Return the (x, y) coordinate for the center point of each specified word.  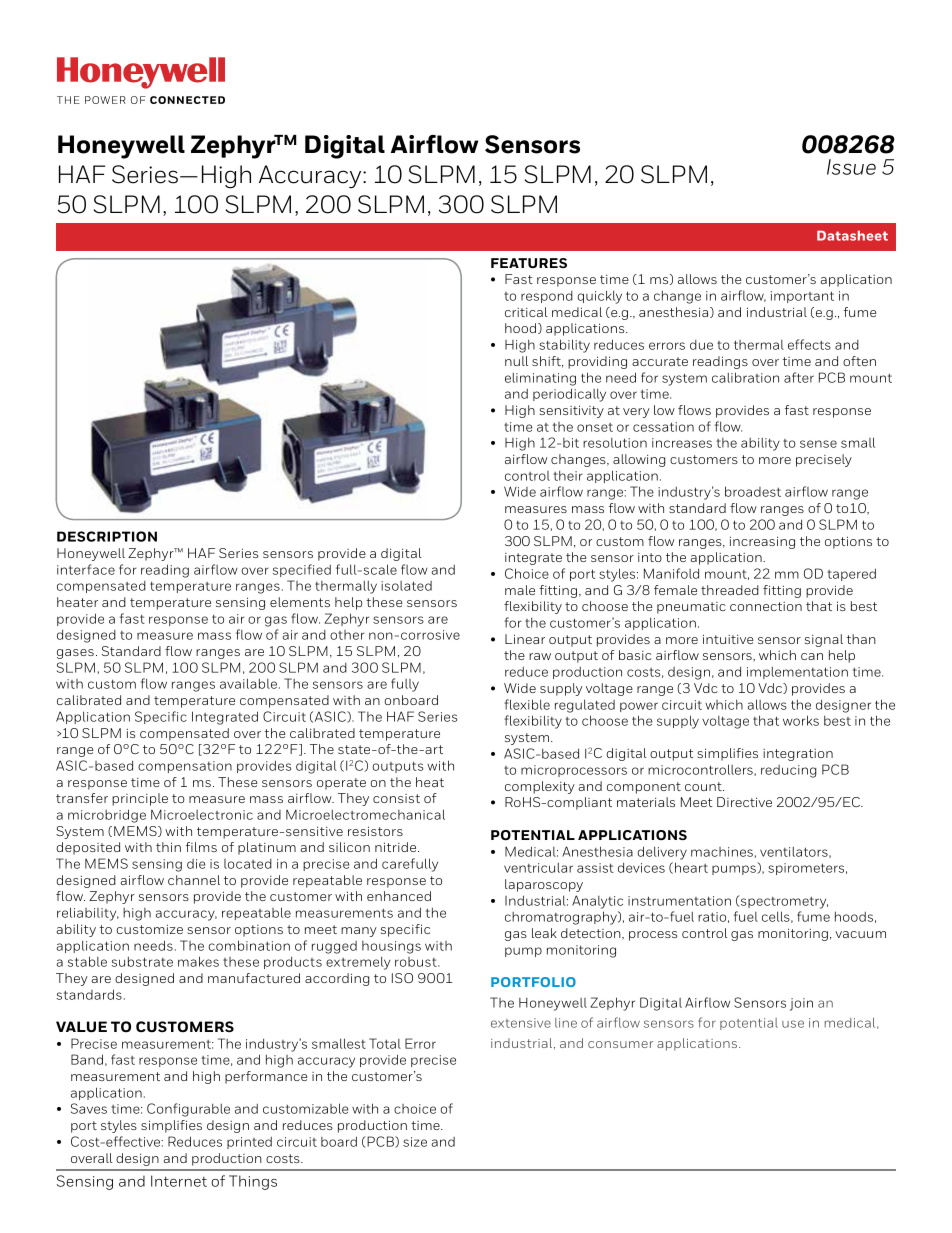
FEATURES (529, 263)
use (793, 1024)
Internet (179, 1181)
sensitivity (571, 411)
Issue (851, 167)
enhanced (399, 896)
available (248, 683)
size (415, 1142)
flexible (527, 704)
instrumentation (679, 901)
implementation (797, 673)
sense (818, 444)
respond (547, 297)
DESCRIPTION (107, 536)
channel (194, 880)
